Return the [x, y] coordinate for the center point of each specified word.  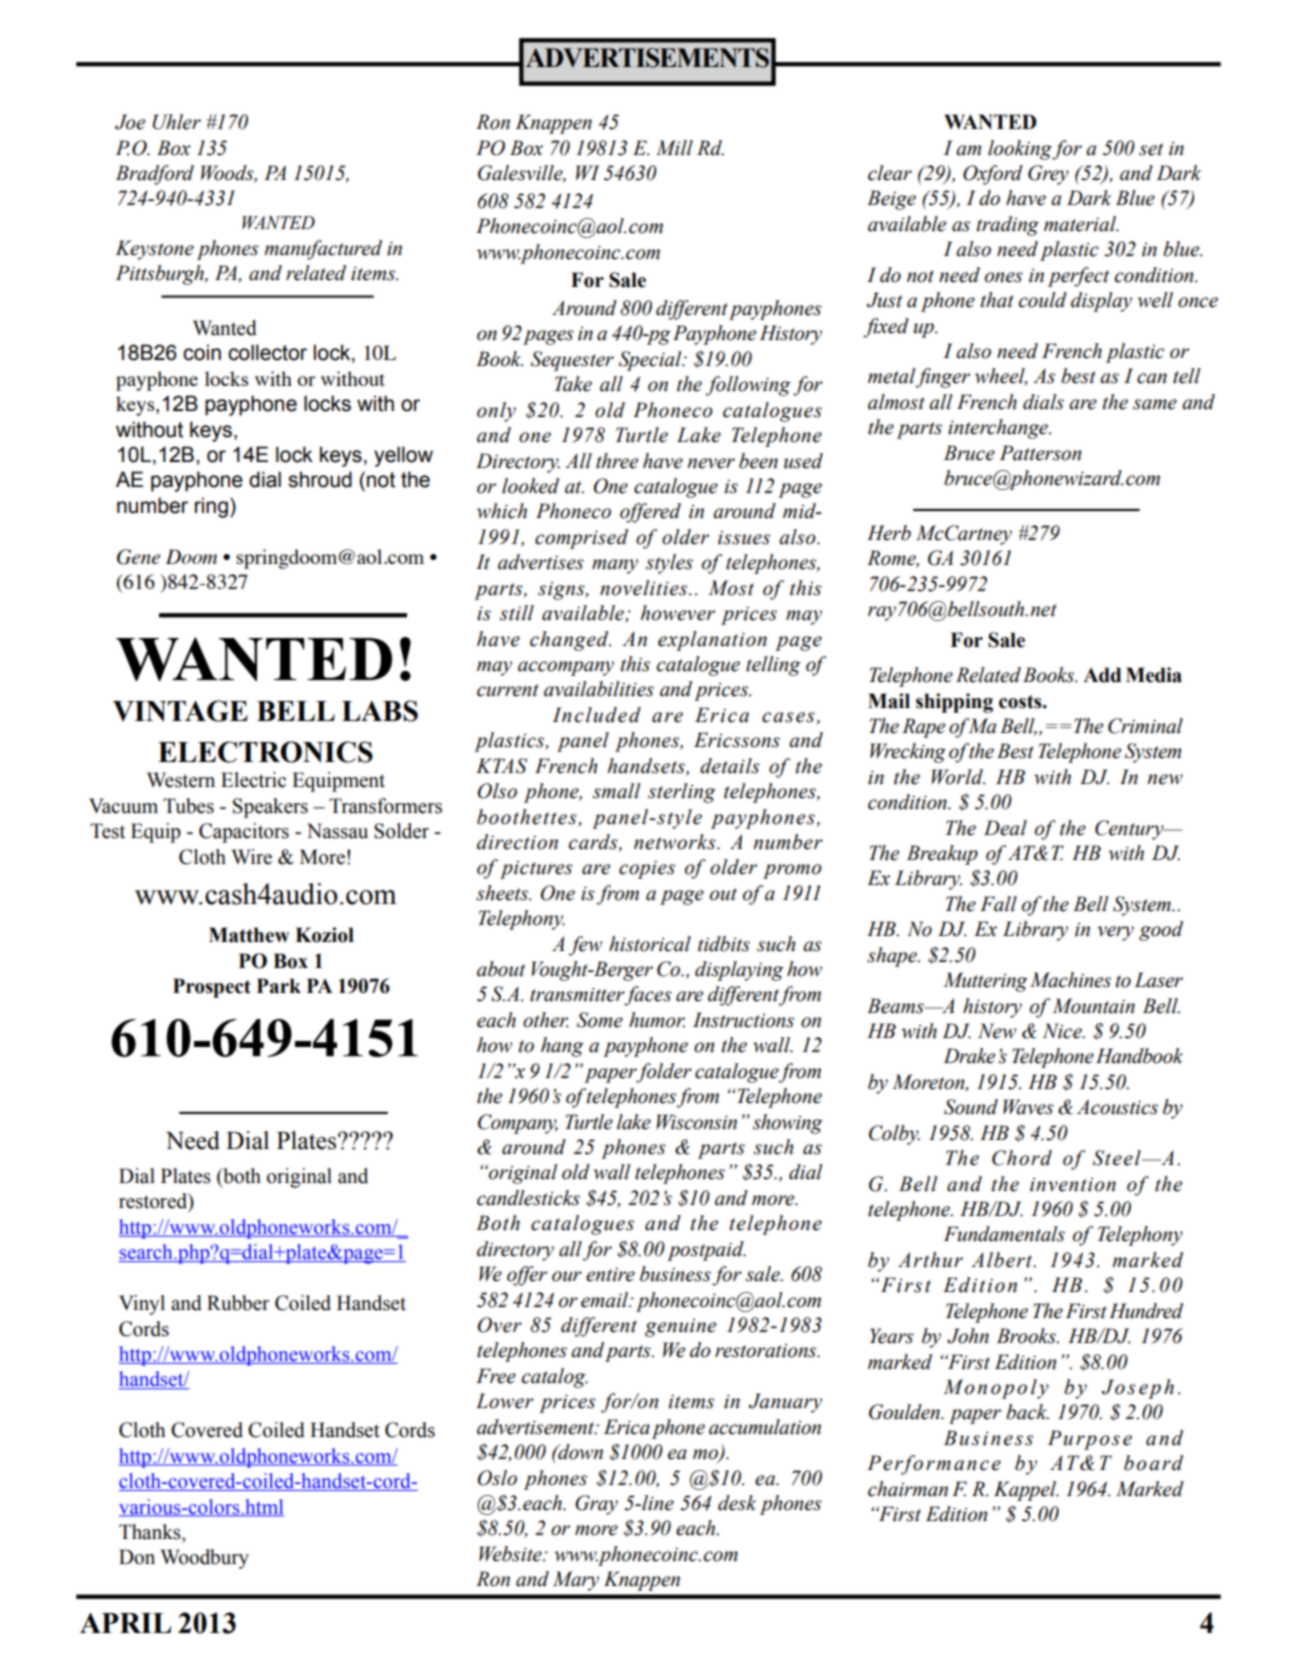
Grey [1048, 175]
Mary [576, 1581]
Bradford [155, 175]
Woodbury [205, 1559]
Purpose [1090, 1440]
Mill [674, 148]
